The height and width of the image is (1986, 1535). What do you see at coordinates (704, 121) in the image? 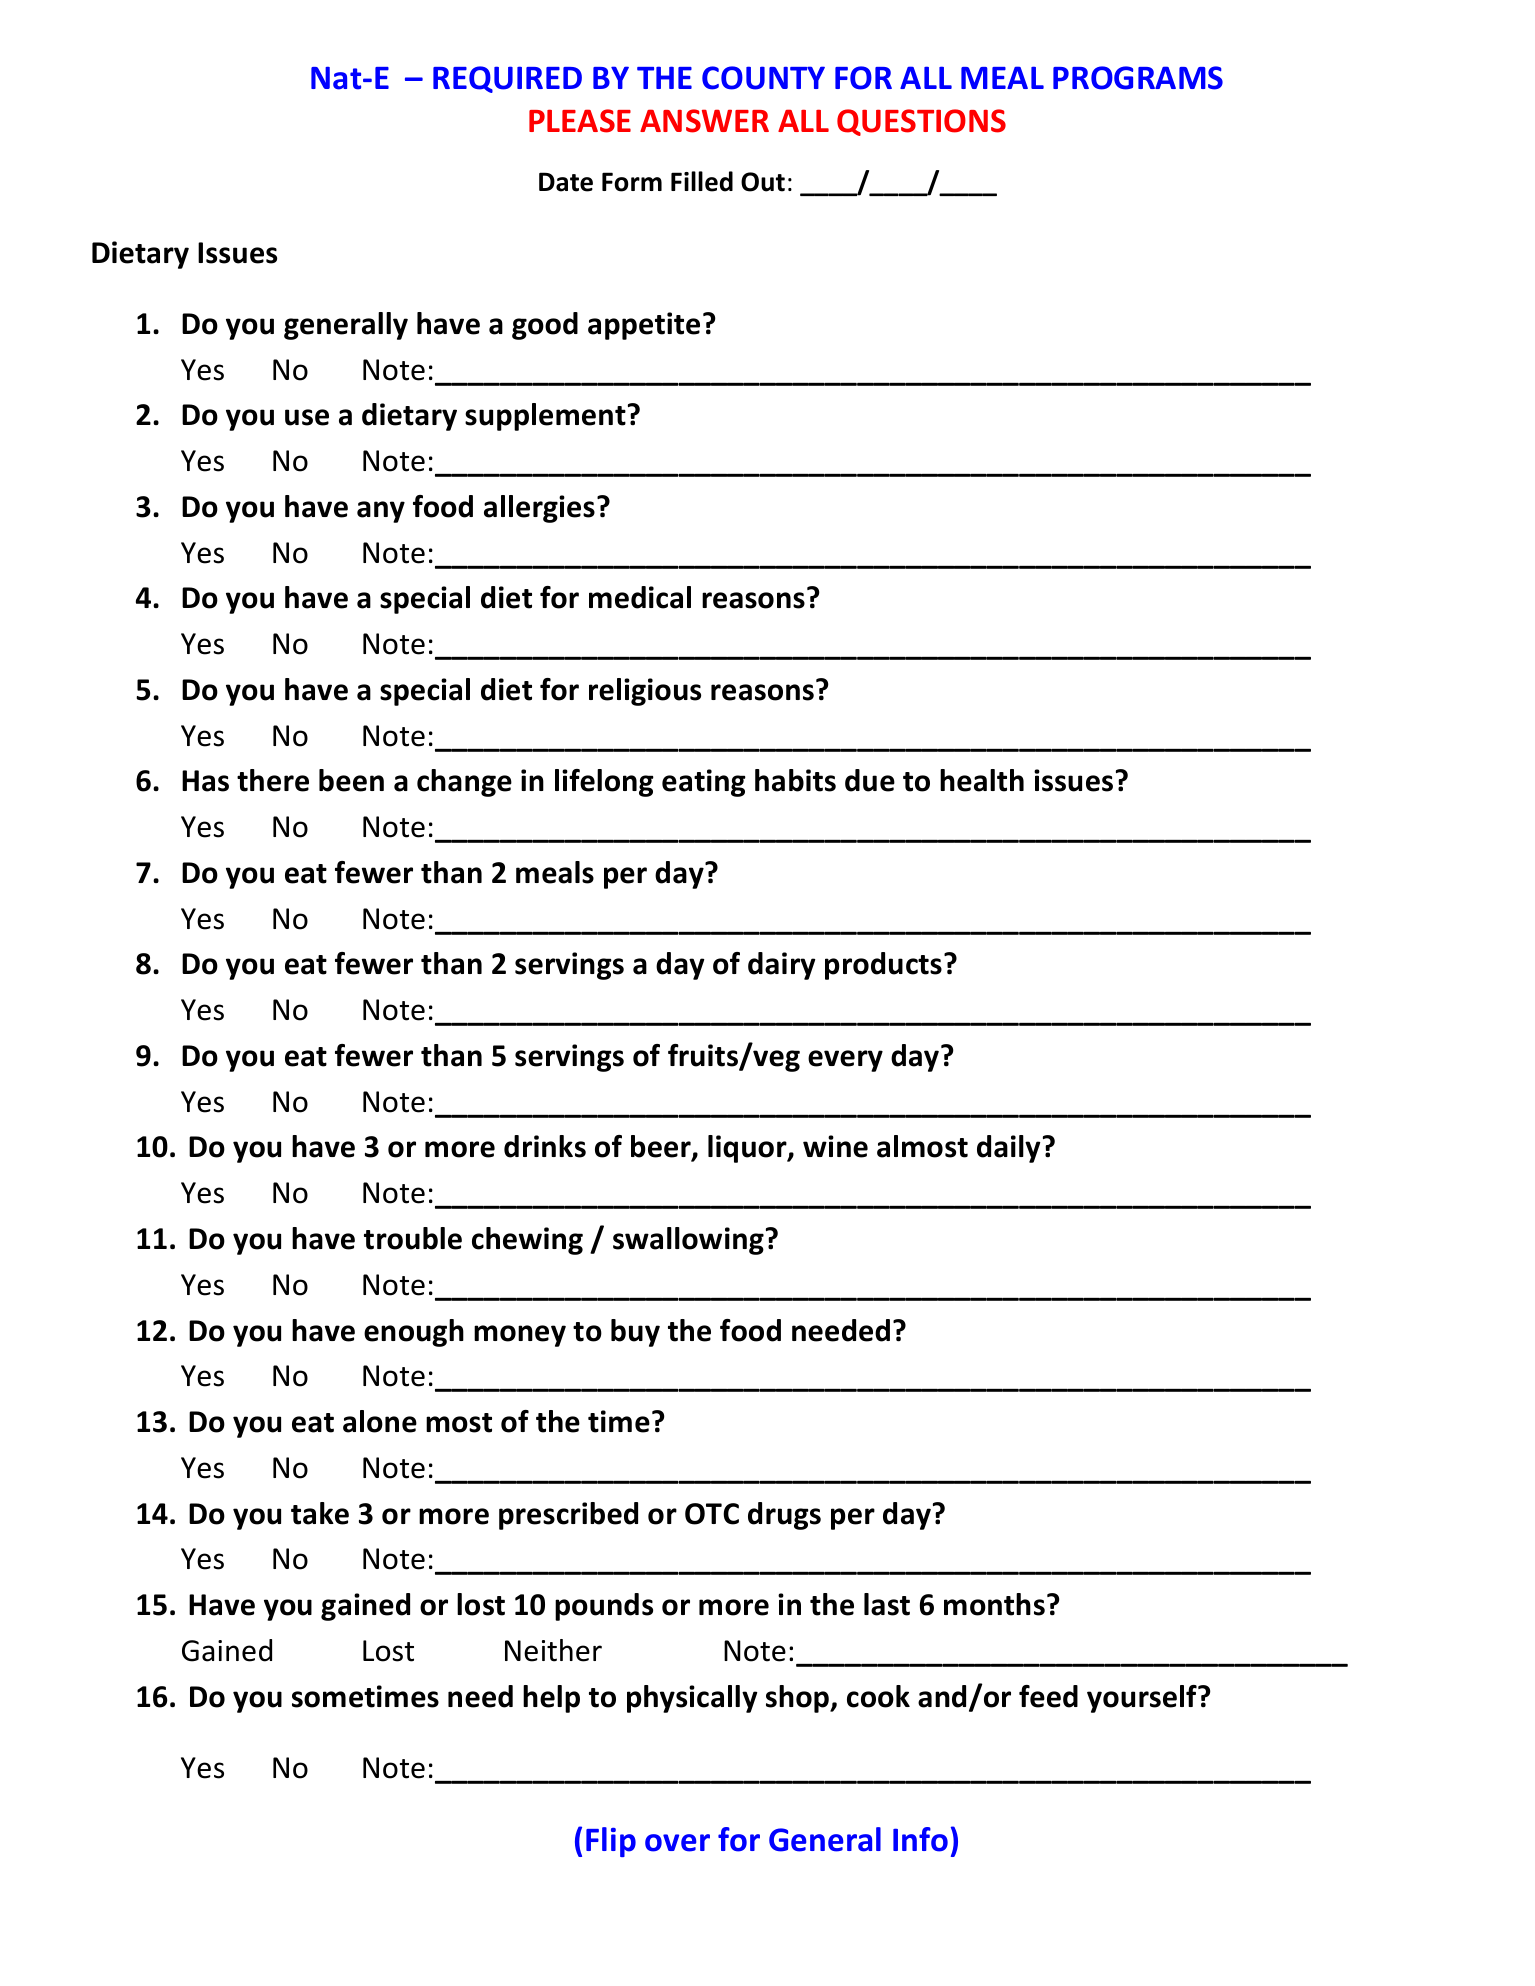
I see `ANSWER` at bounding box center [704, 121].
